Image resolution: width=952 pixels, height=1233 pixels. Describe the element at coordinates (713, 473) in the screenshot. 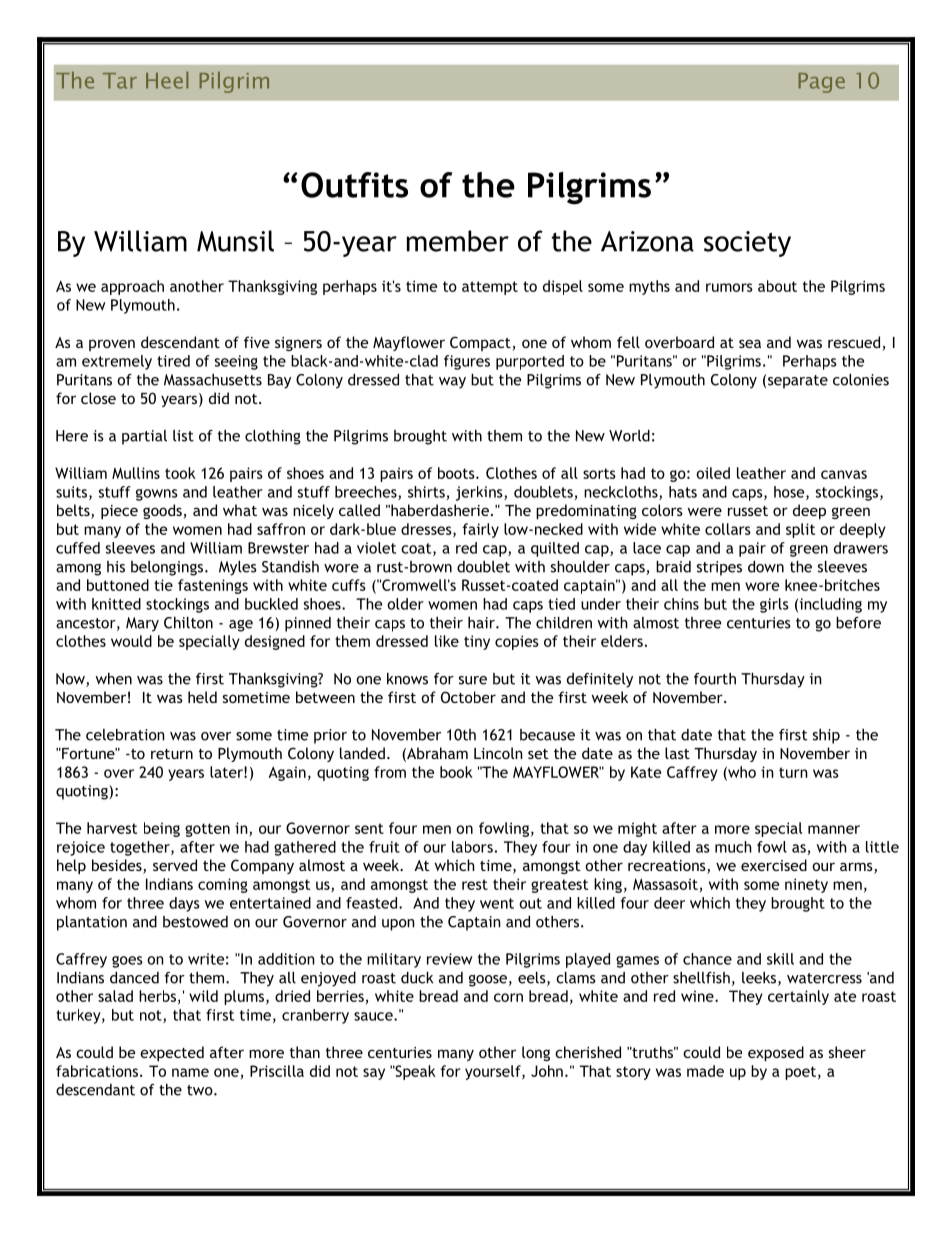

I see `oiled` at that location.
